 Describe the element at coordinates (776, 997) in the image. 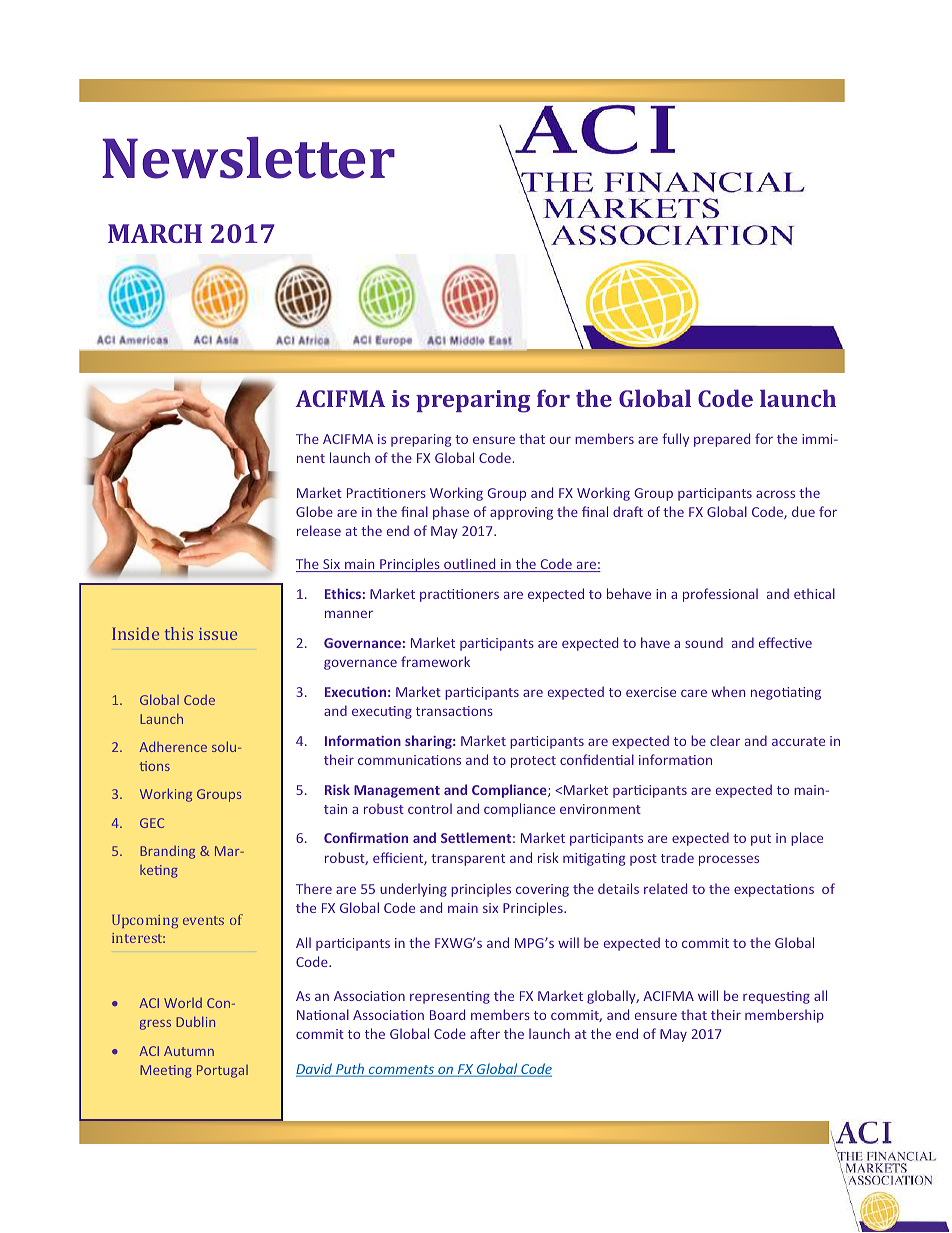

I see `requesting` at that location.
